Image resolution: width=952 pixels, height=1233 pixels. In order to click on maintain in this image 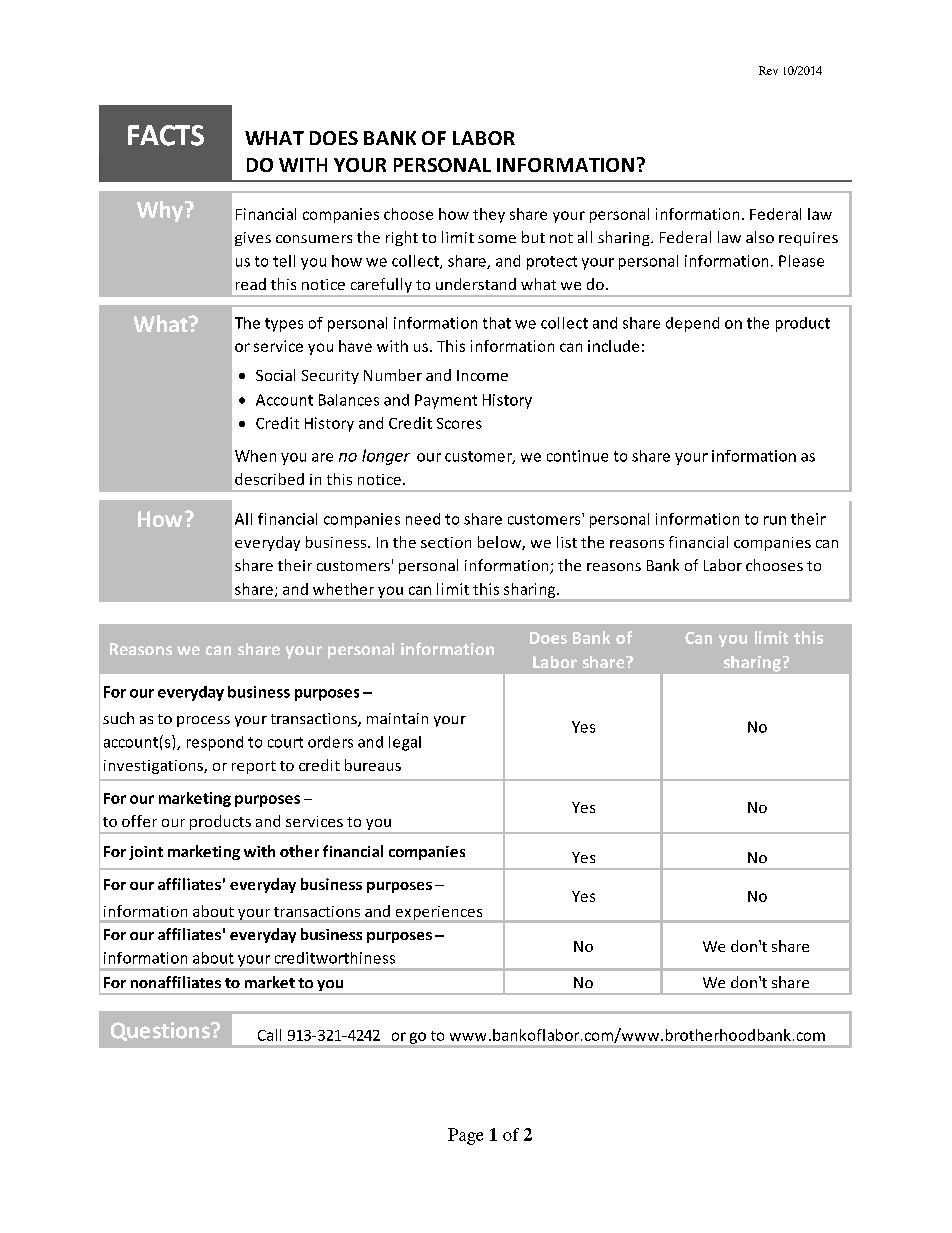, I will do `click(397, 718)`.
